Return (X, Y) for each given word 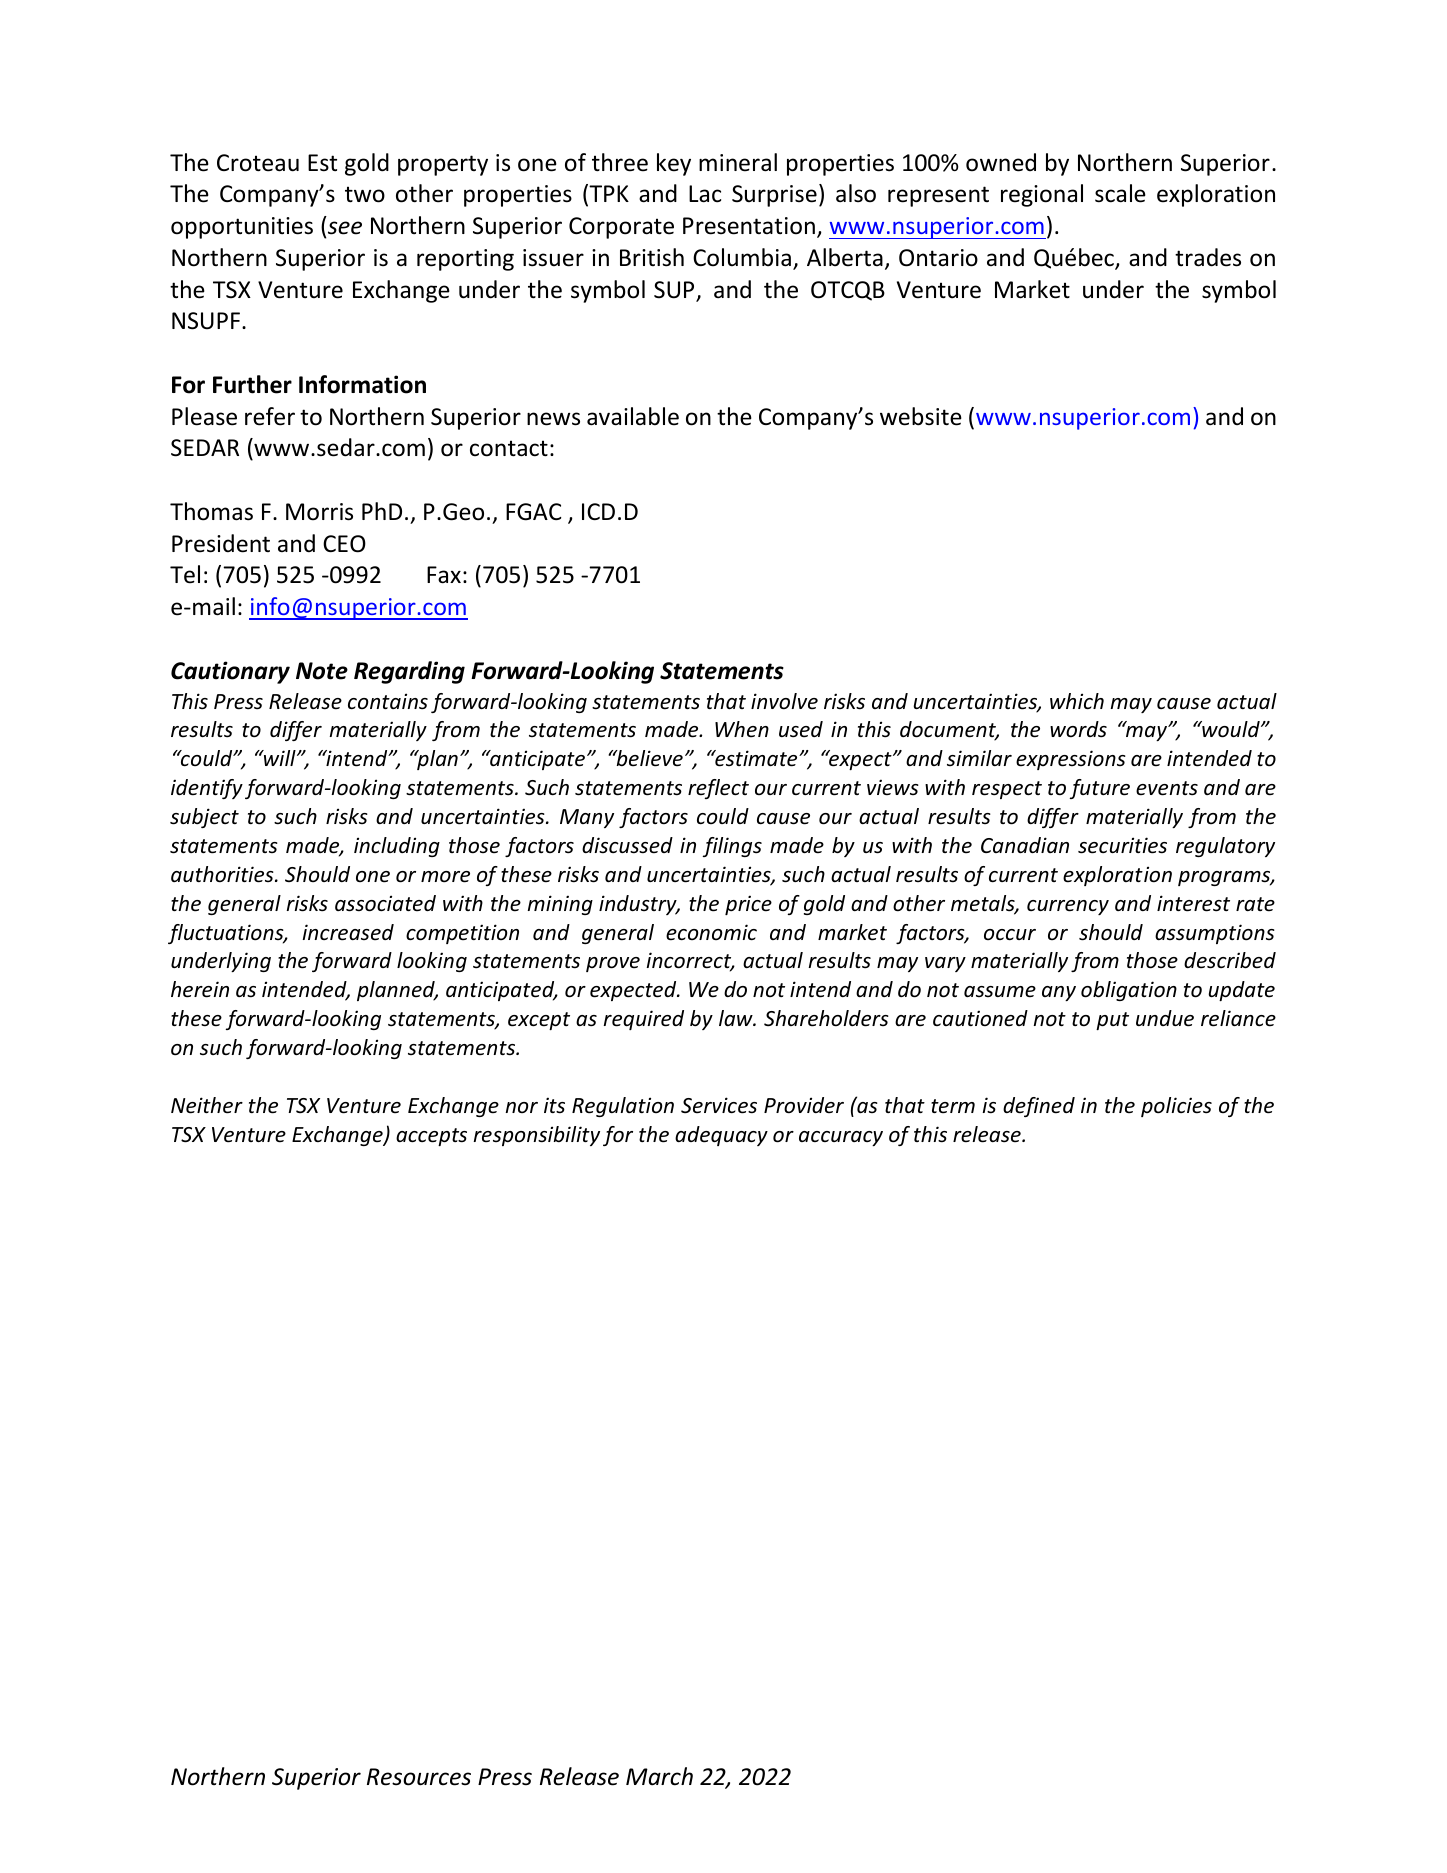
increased (348, 932)
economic (711, 932)
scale (1120, 193)
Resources (419, 1777)
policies (1176, 1107)
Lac (705, 194)
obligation (1129, 991)
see (343, 229)
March (659, 1776)
